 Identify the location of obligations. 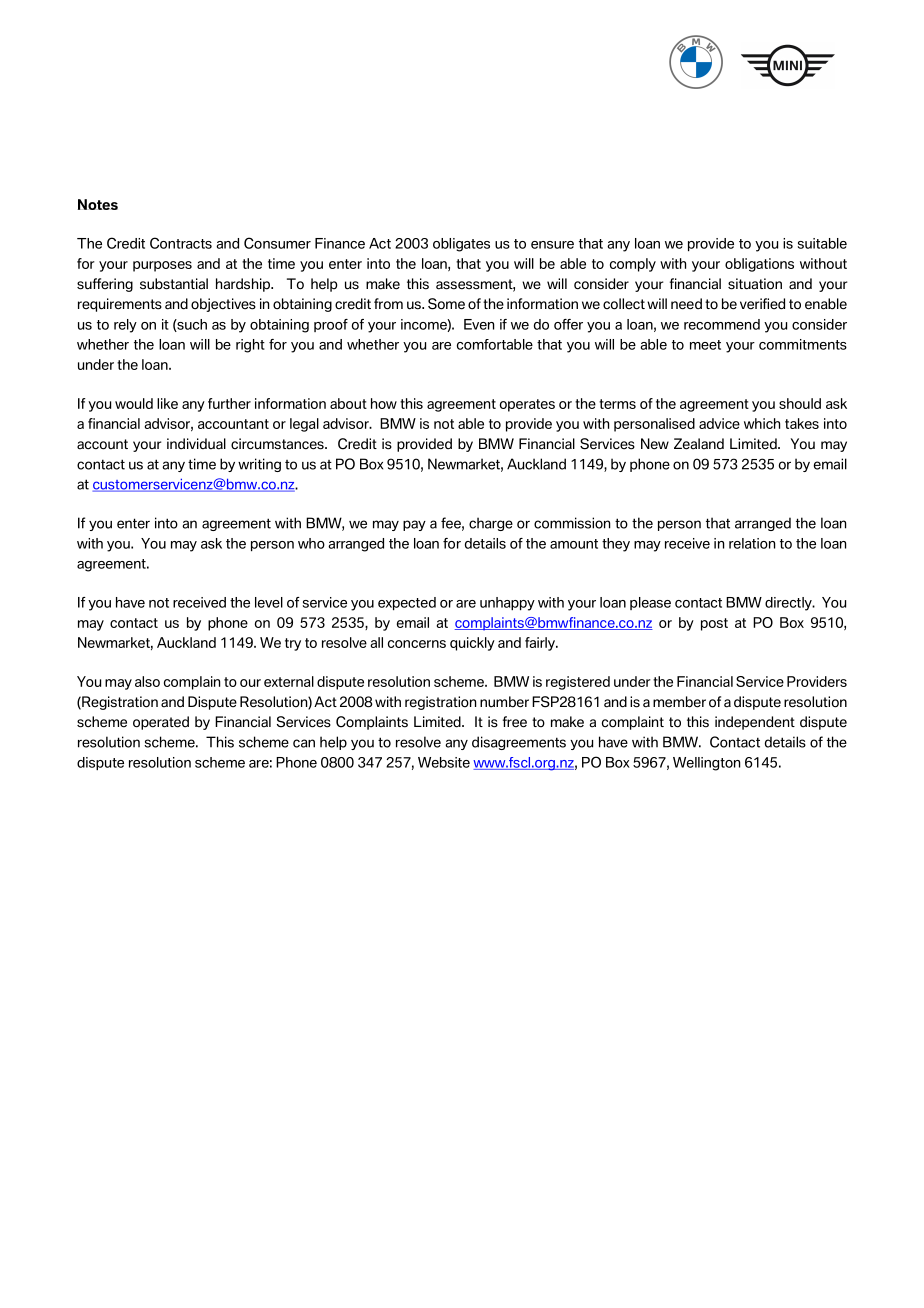
(759, 265).
